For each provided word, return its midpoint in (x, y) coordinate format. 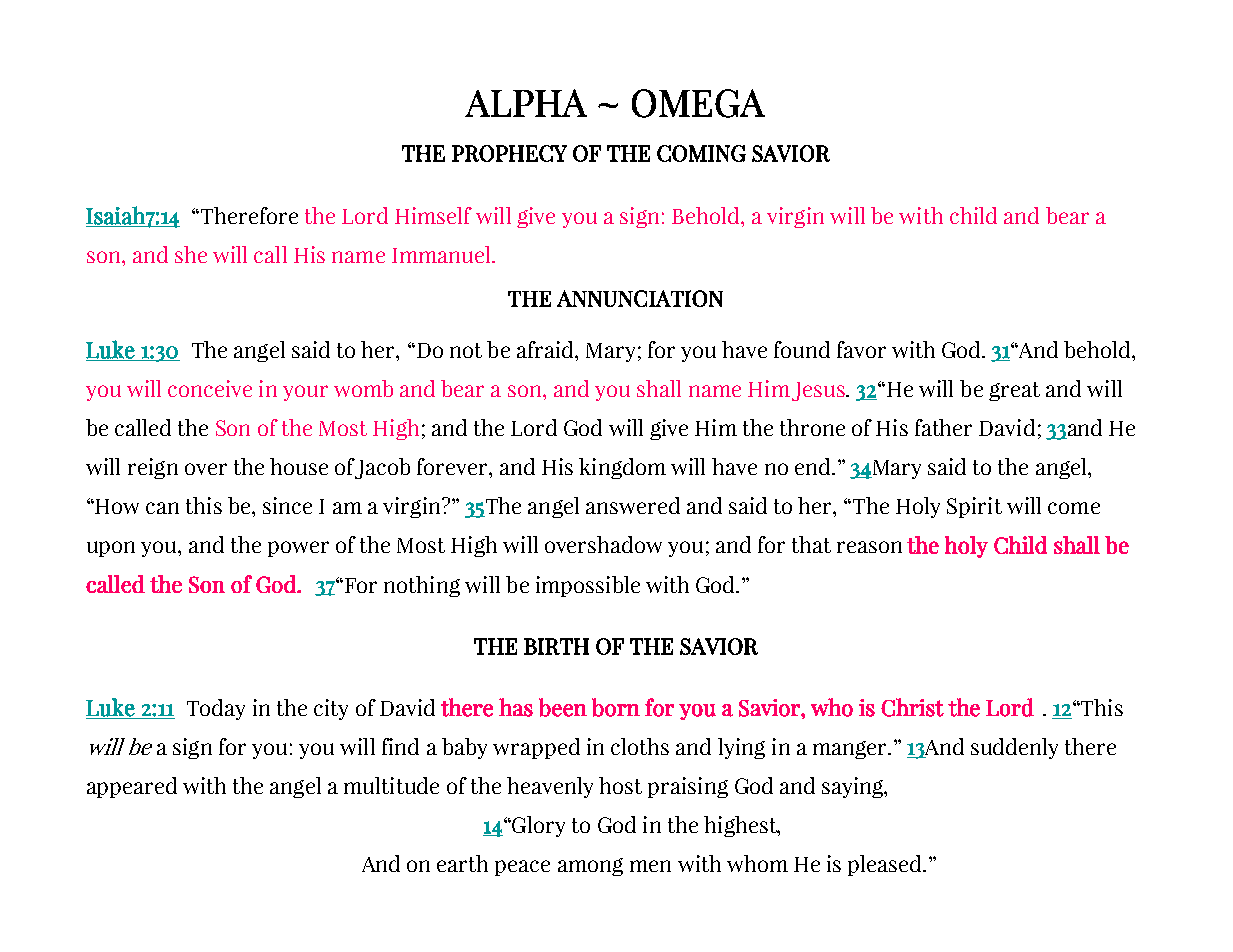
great (1014, 391)
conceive (210, 388)
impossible (588, 586)
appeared (132, 787)
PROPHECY (509, 153)
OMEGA (698, 103)
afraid (546, 349)
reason (869, 547)
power (298, 549)
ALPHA (526, 103)
